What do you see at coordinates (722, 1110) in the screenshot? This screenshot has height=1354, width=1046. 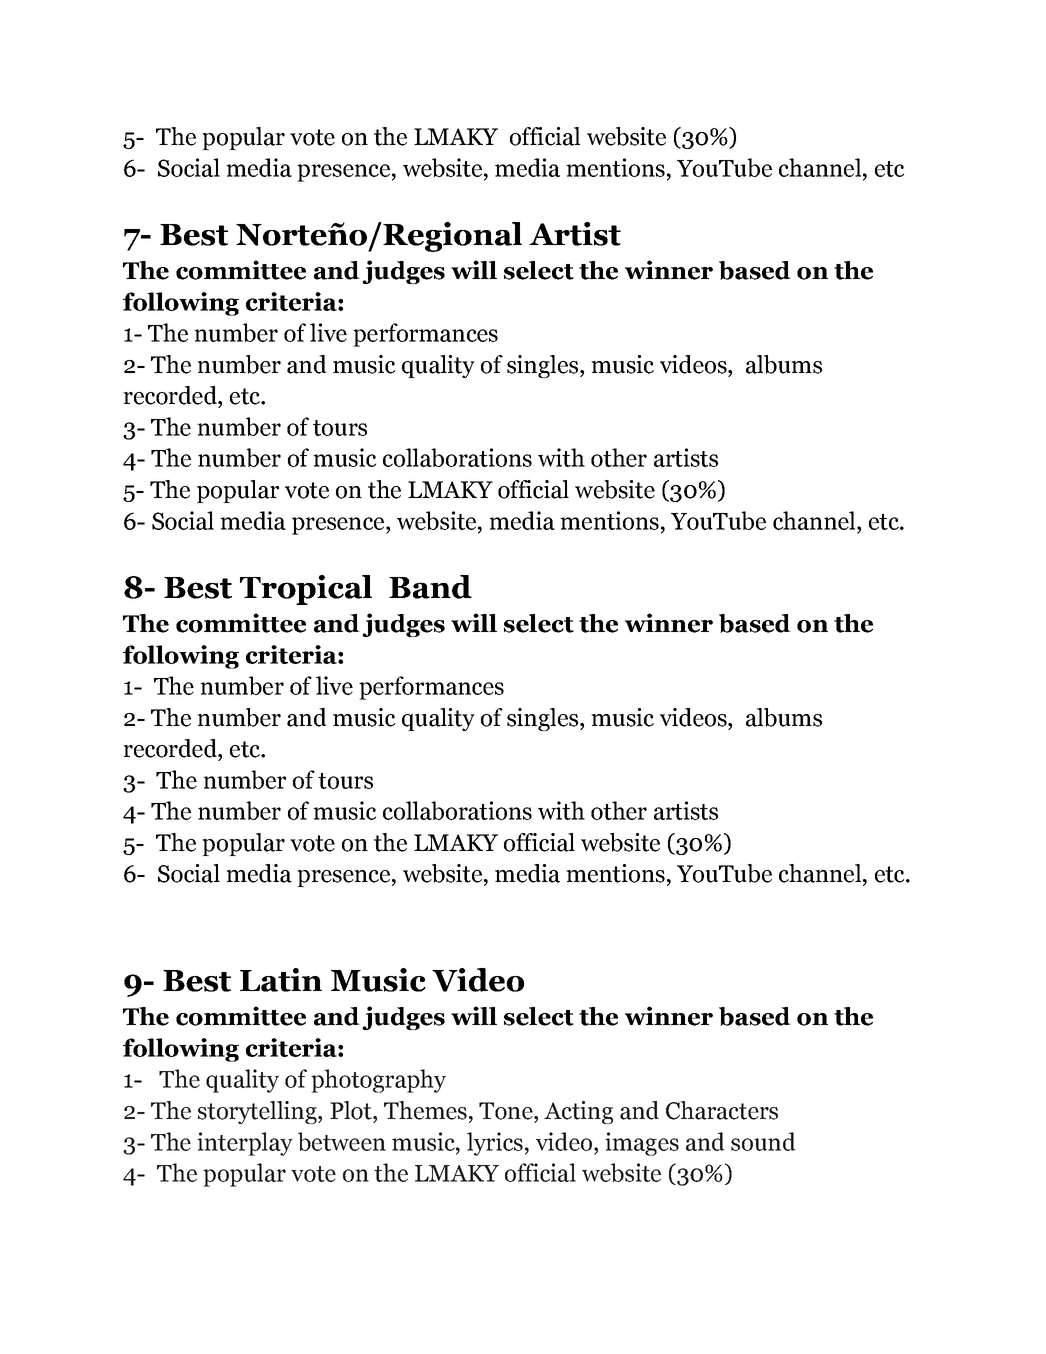 I see `Characters` at bounding box center [722, 1110].
